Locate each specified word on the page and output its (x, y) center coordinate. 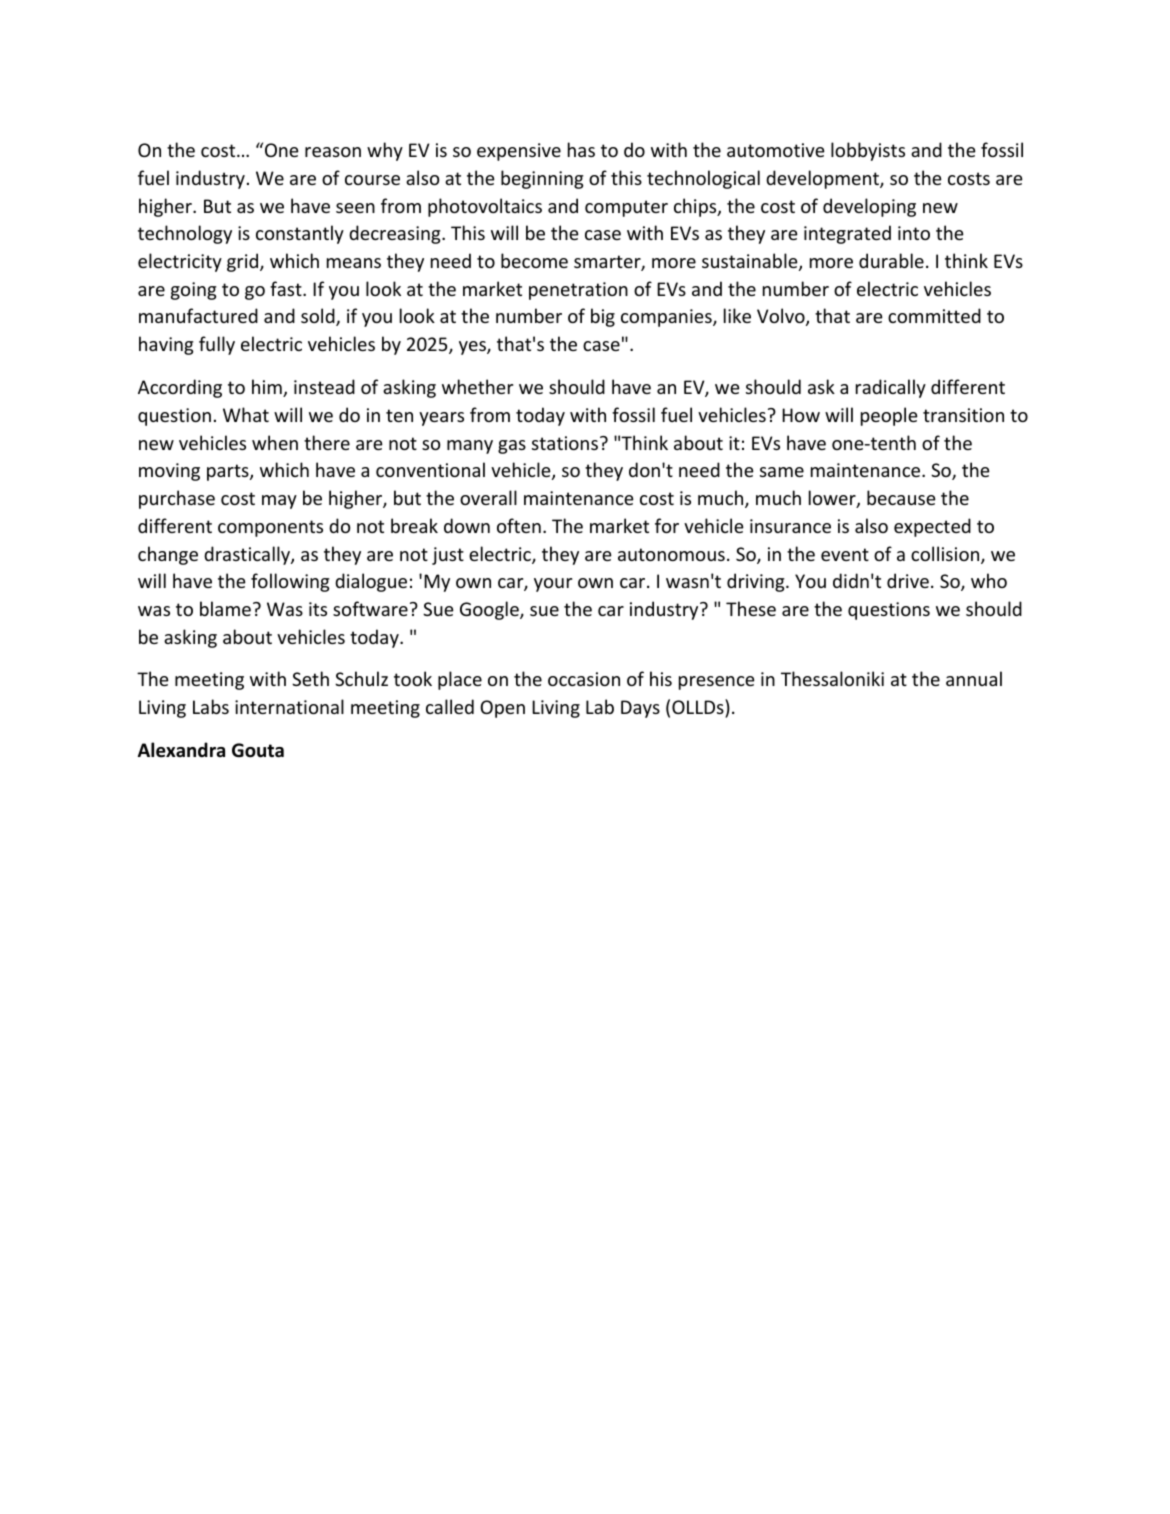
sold (319, 317)
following (290, 582)
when (275, 442)
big (603, 317)
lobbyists (868, 151)
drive (908, 580)
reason (333, 152)
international (289, 706)
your (553, 585)
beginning (542, 179)
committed (934, 315)
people (889, 416)
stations (565, 443)
